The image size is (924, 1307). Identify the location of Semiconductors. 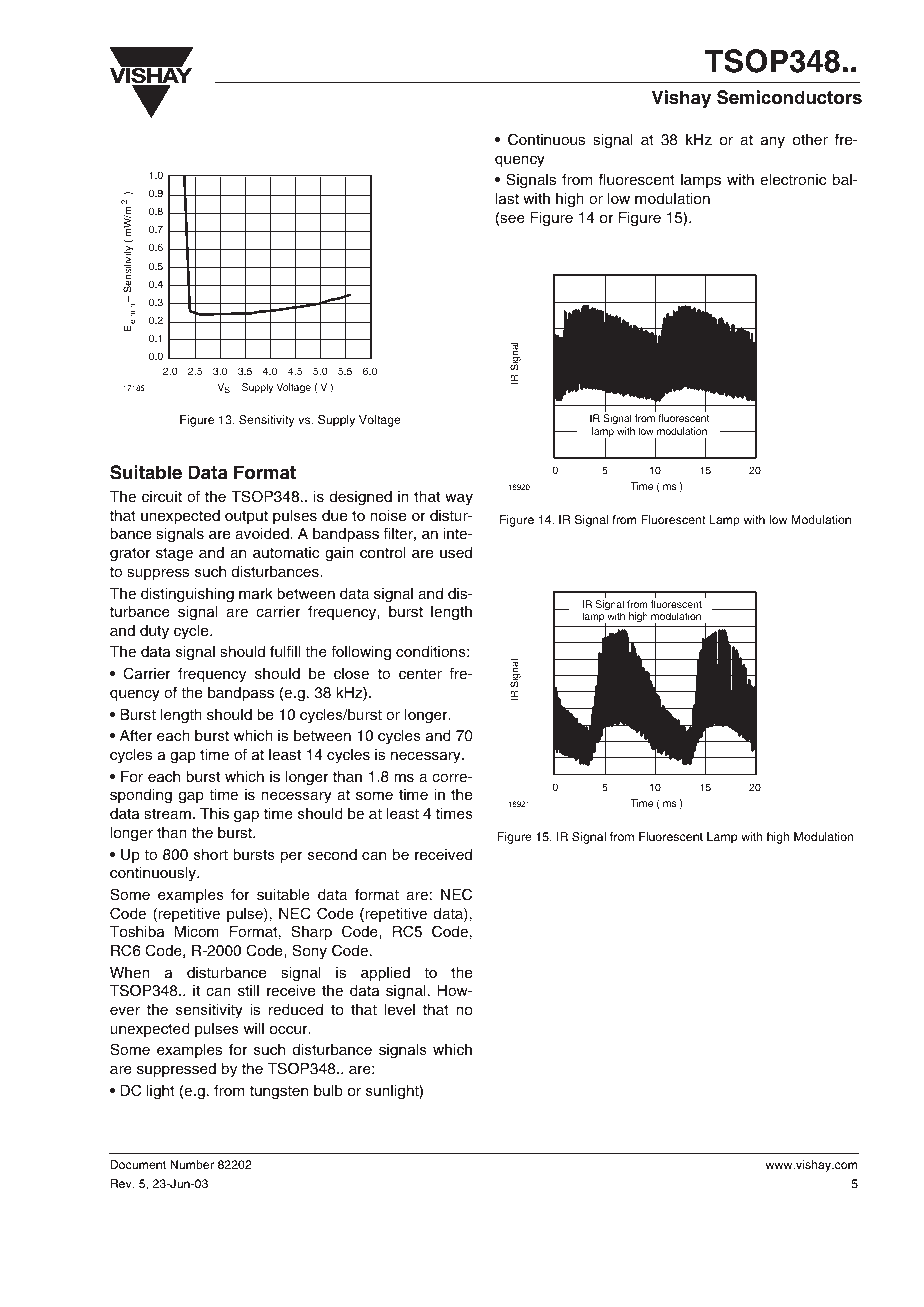
(789, 97).
